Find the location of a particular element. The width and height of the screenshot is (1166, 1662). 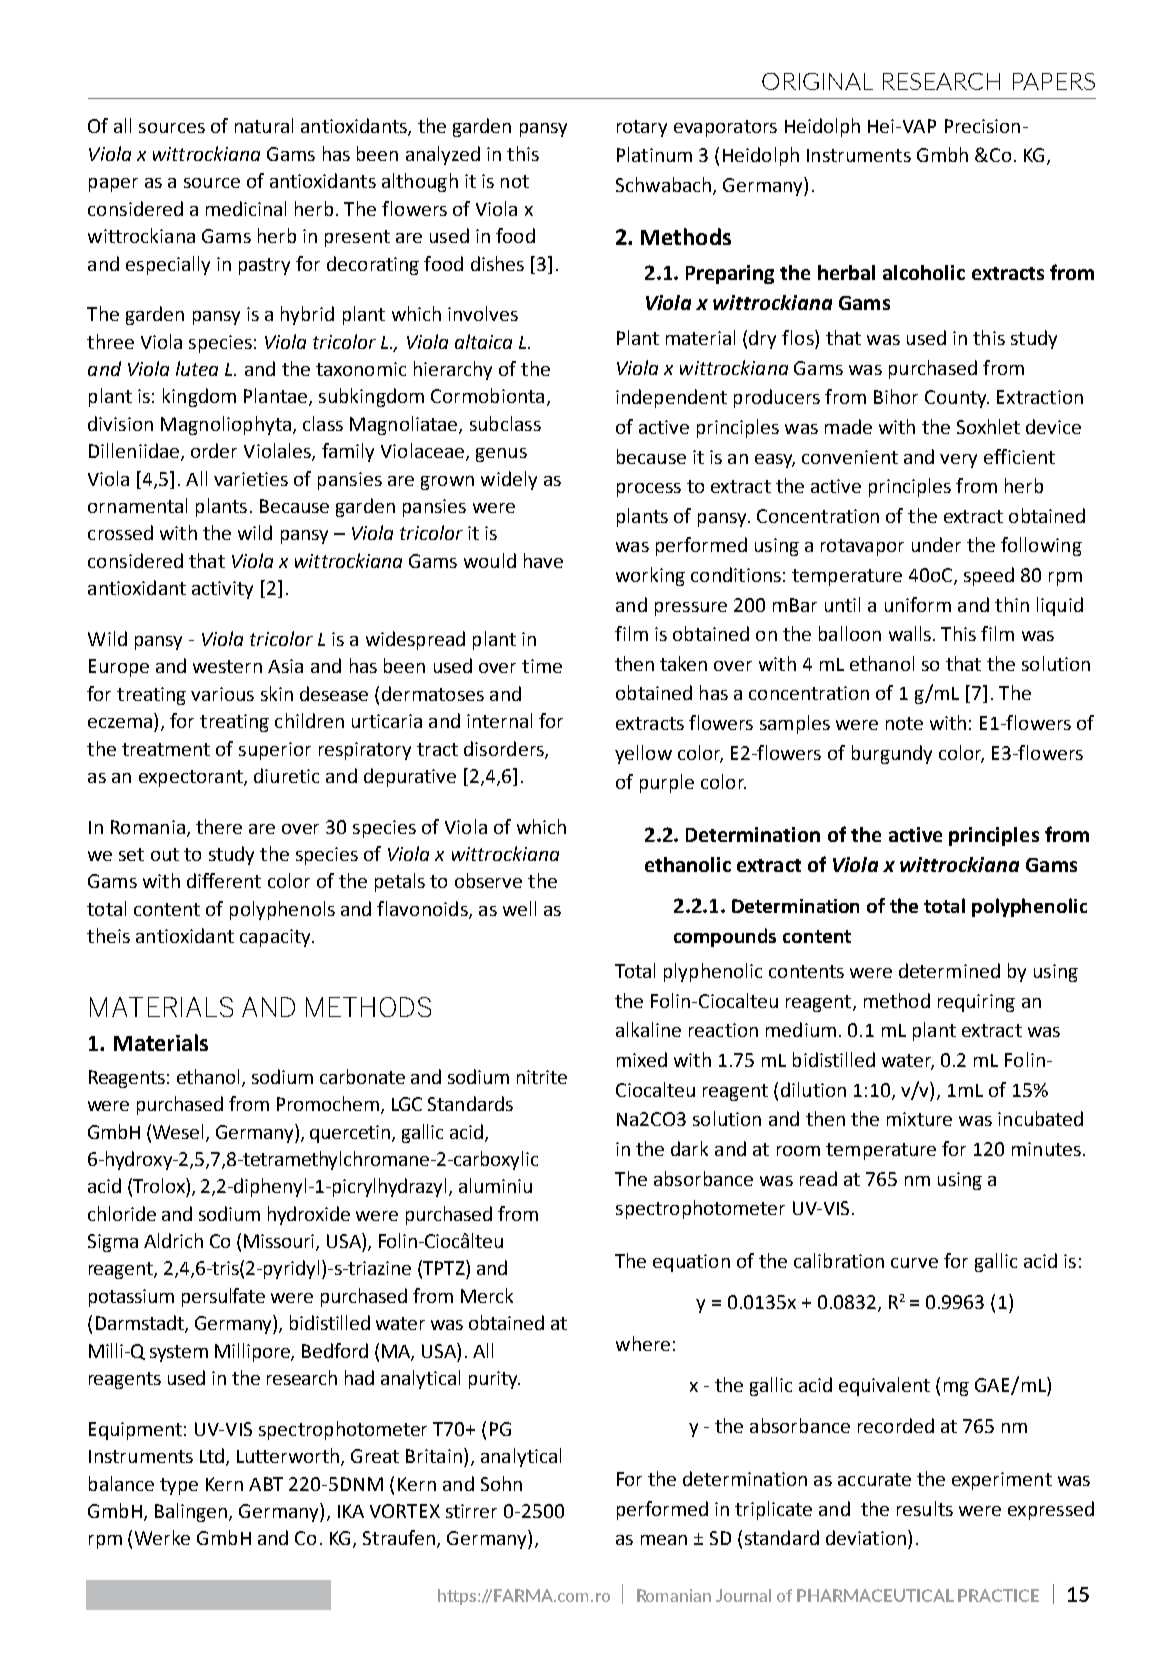

ORIGINAL is located at coordinates (817, 81).
